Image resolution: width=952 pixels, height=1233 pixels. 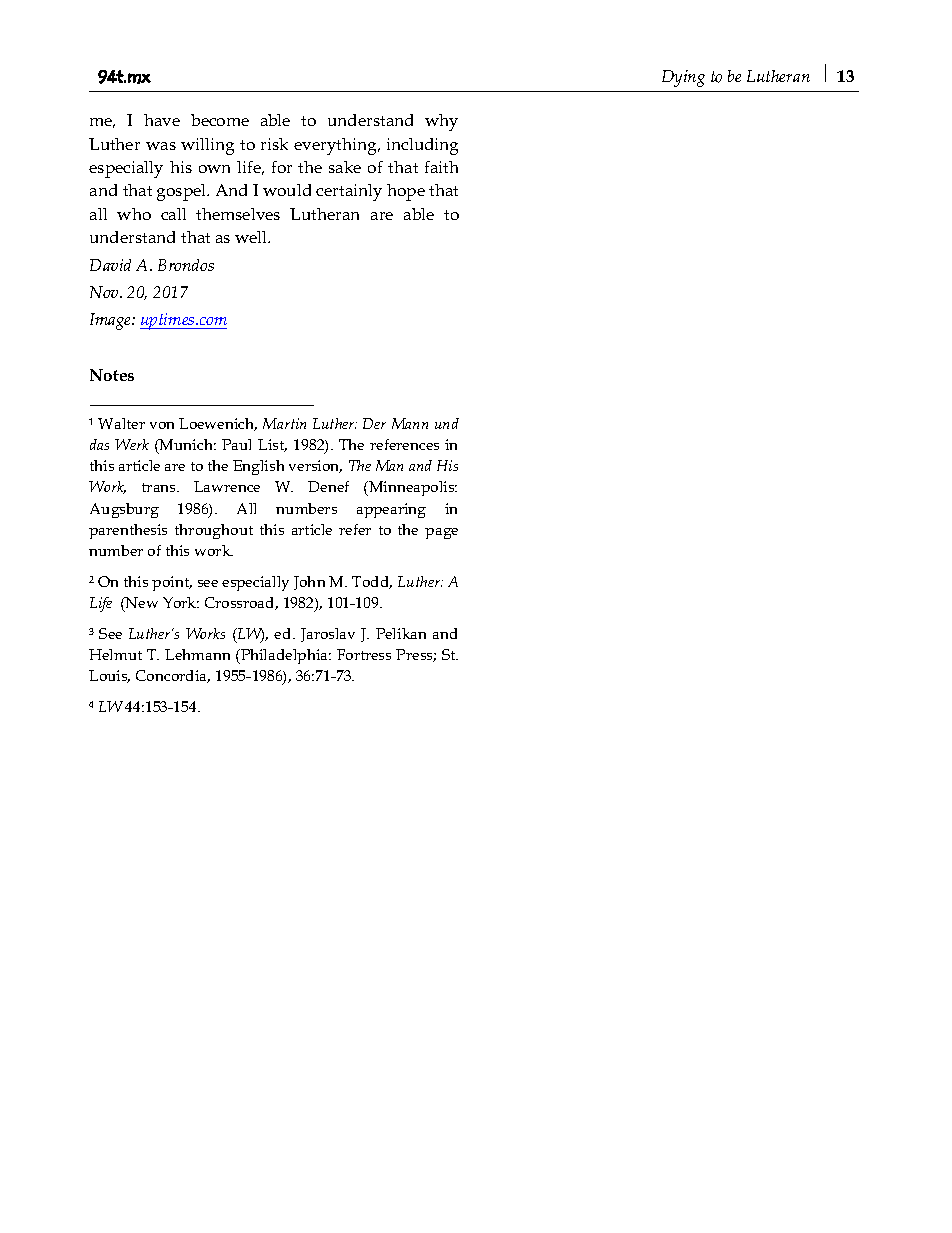 What do you see at coordinates (162, 120) in the screenshot?
I see `have` at bounding box center [162, 120].
